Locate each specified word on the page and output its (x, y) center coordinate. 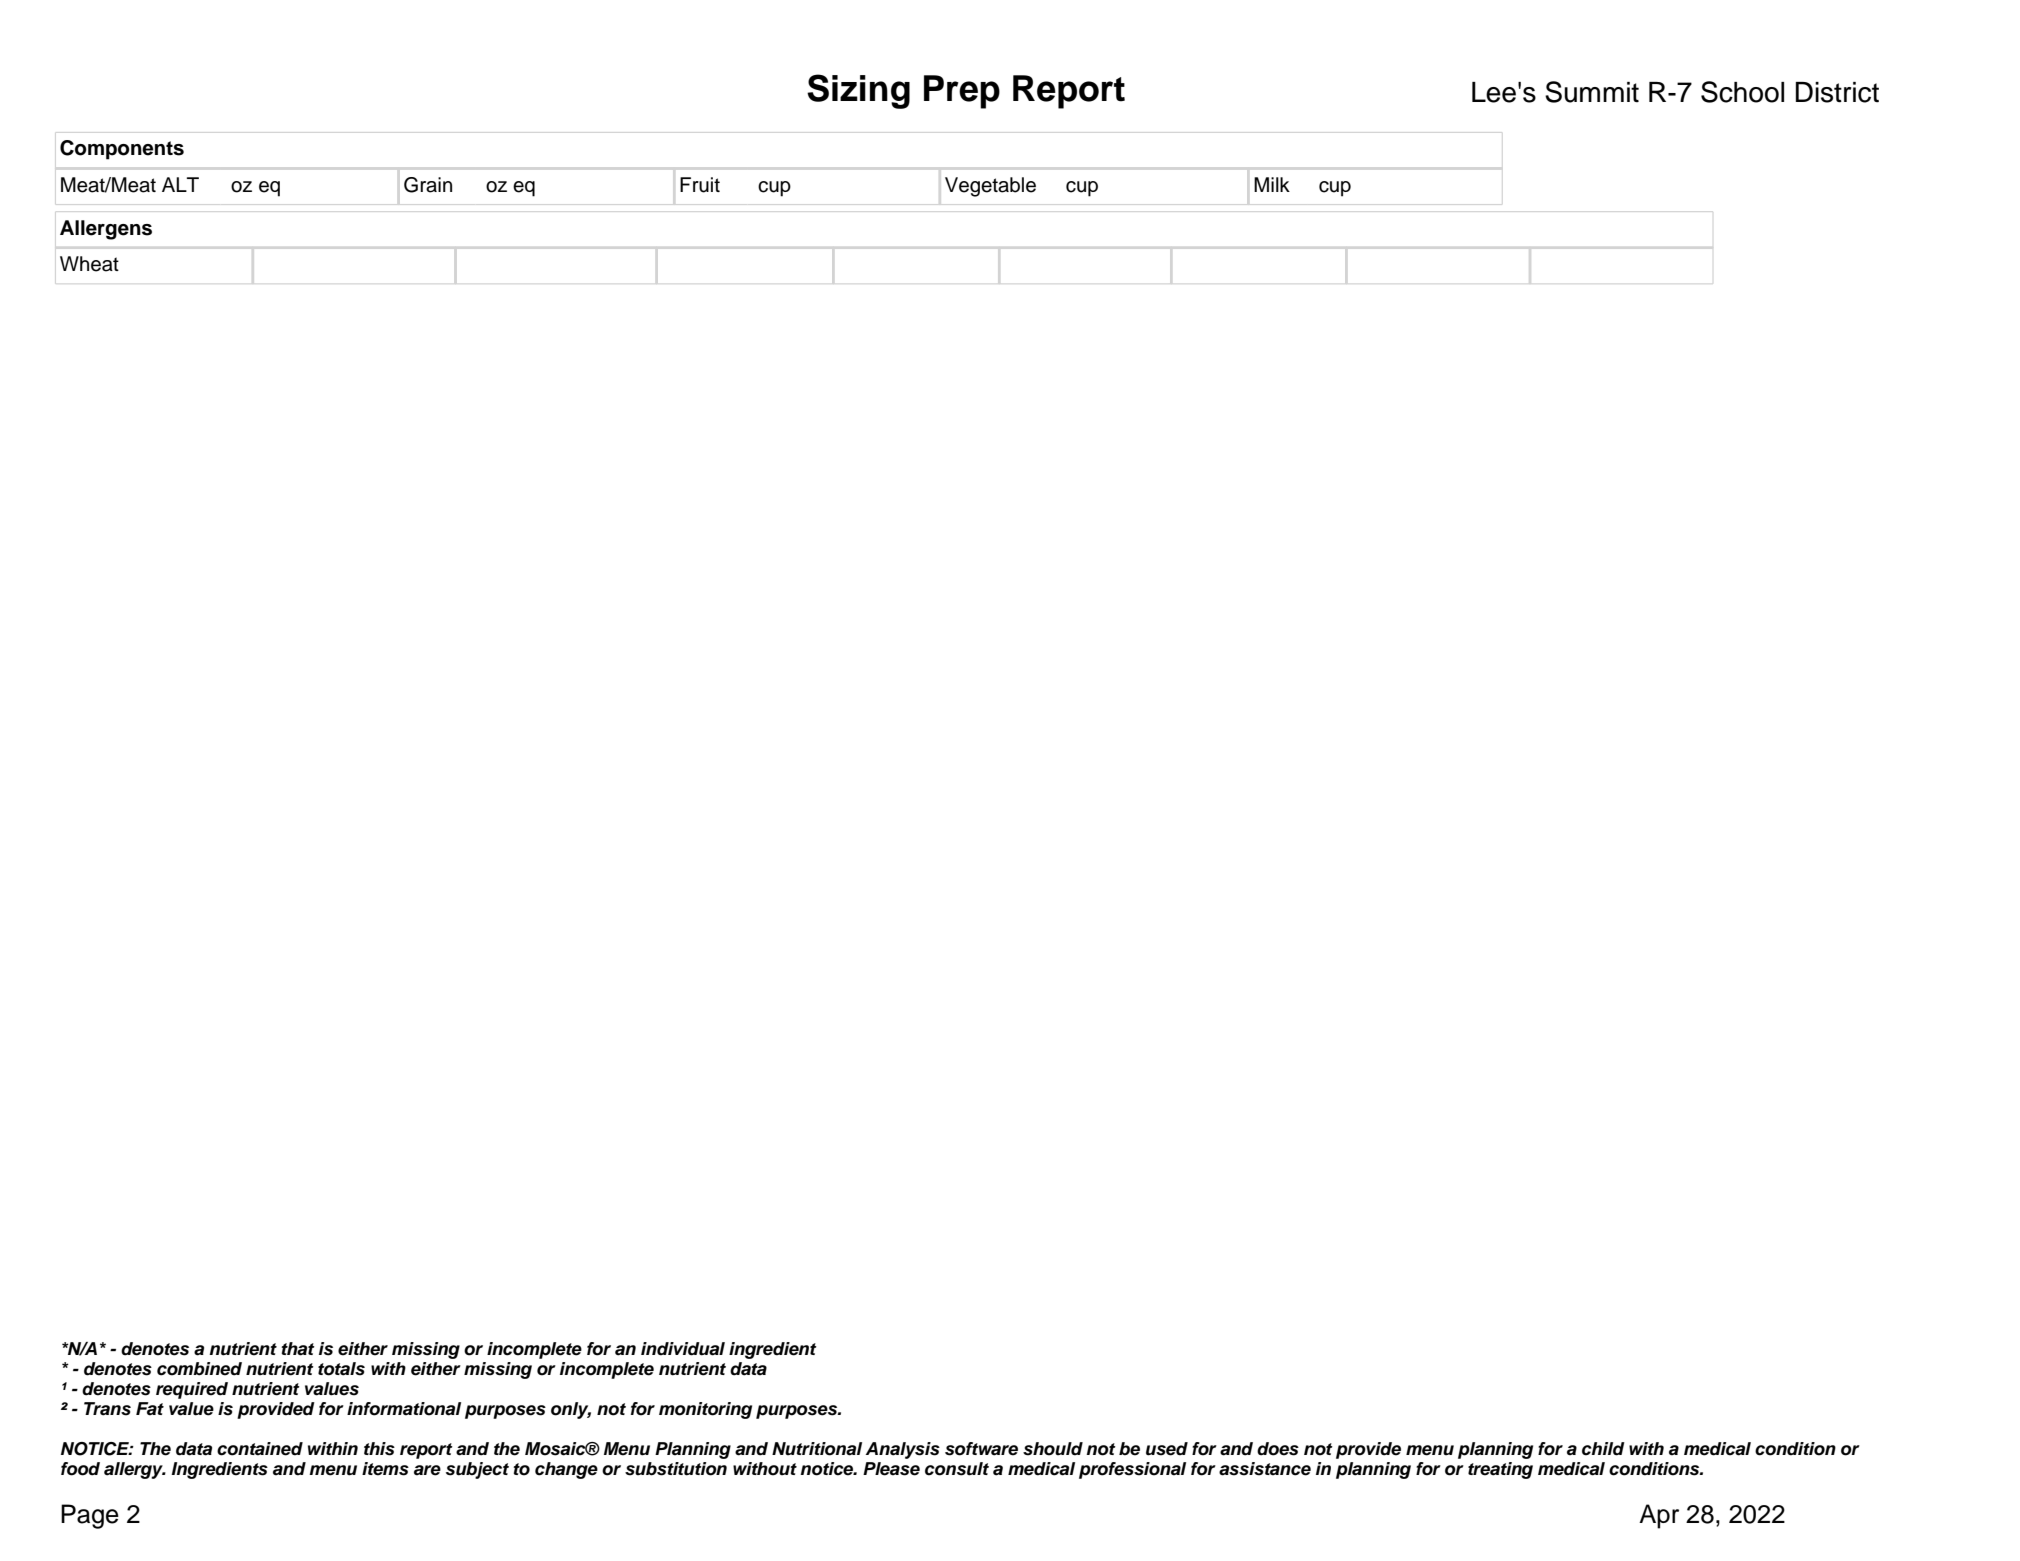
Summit (1592, 92)
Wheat (89, 264)
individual (683, 1349)
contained (260, 1449)
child (1603, 1449)
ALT (180, 184)
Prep (962, 92)
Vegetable (990, 187)
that (298, 1349)
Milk (1272, 184)
